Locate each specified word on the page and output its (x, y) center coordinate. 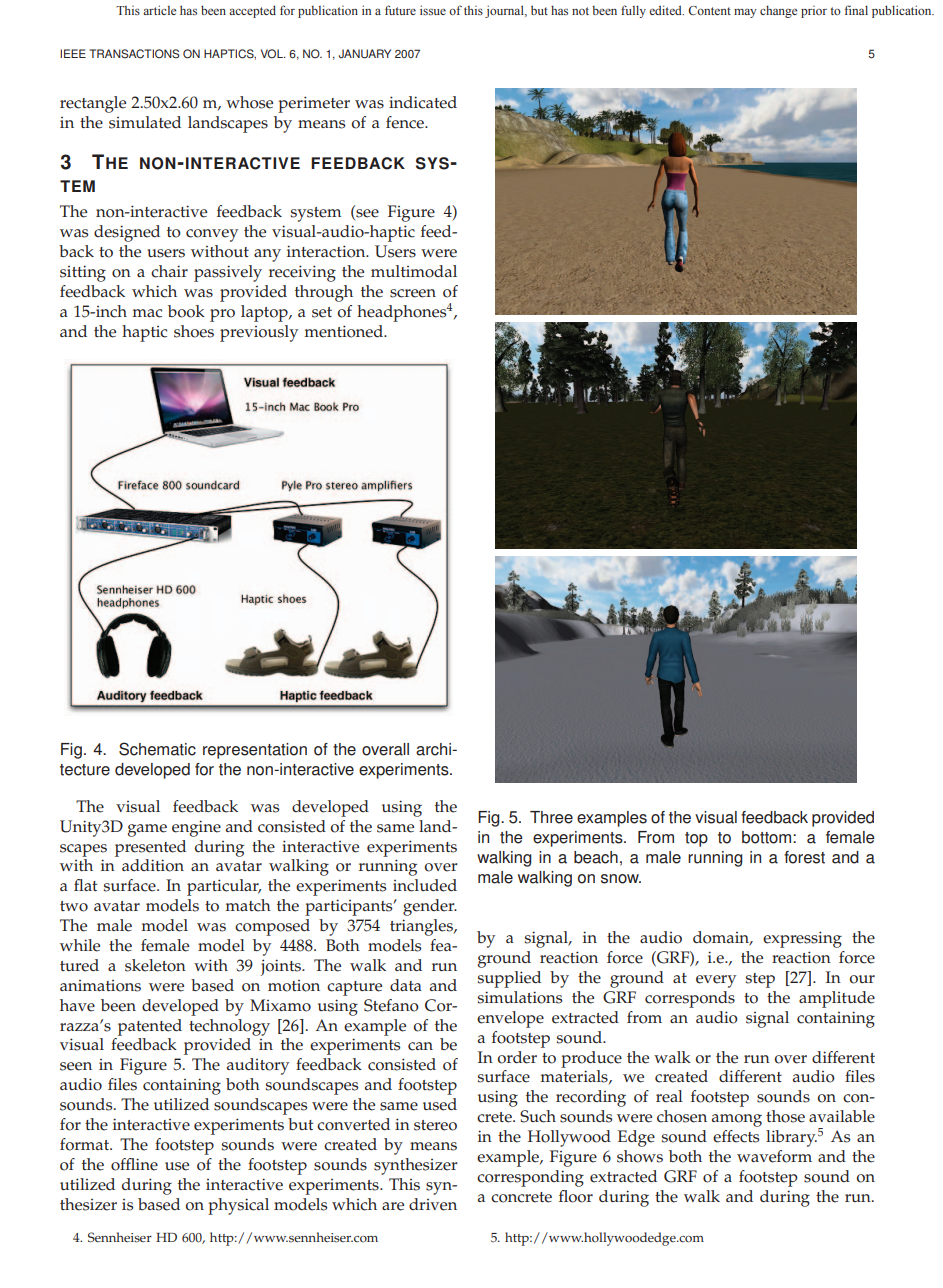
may (745, 13)
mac (147, 313)
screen (413, 293)
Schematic (157, 749)
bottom (768, 837)
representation (255, 751)
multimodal (414, 271)
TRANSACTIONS (134, 54)
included (425, 885)
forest (804, 857)
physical (238, 1206)
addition (153, 865)
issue (433, 10)
